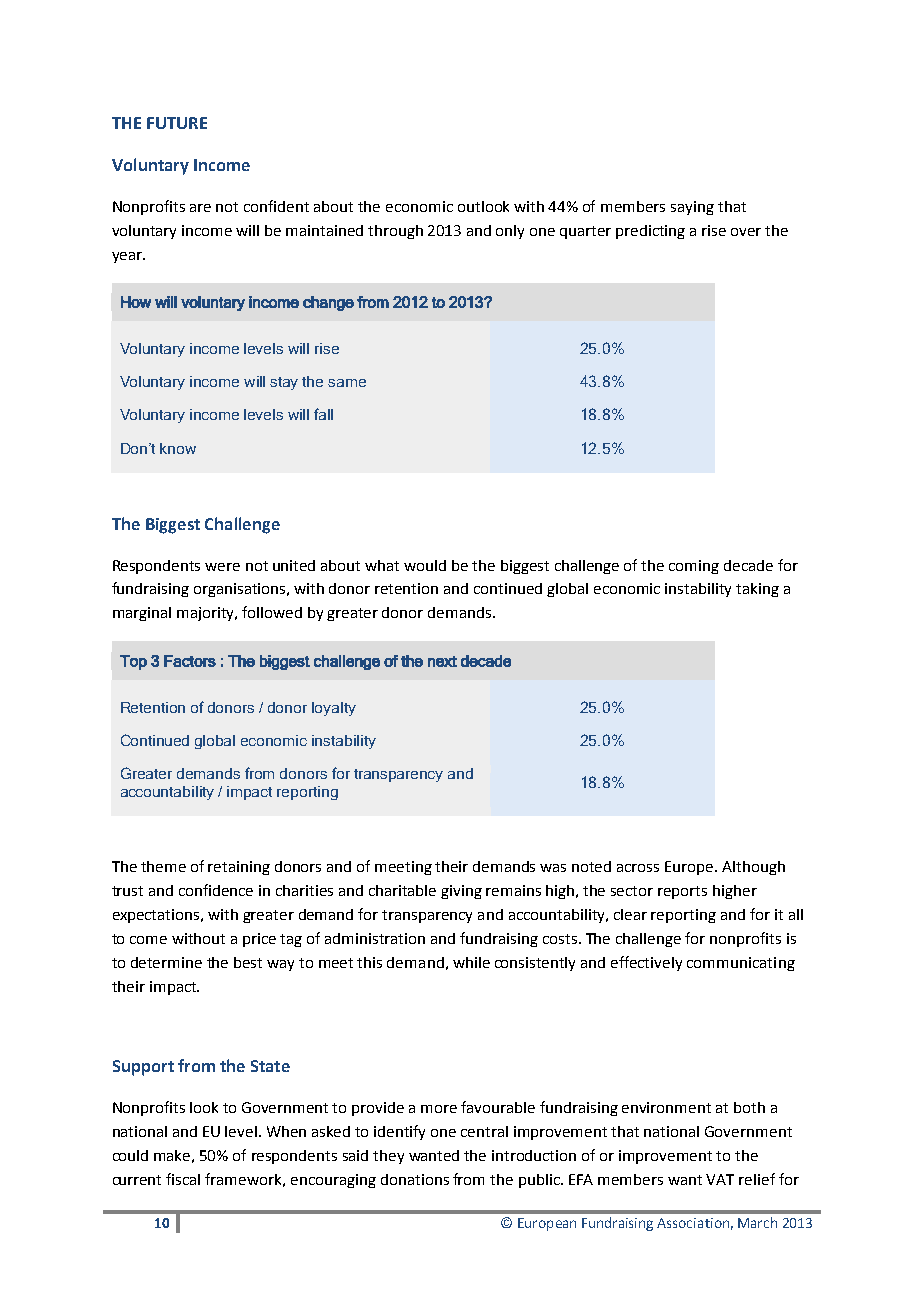  I want to click on saying, so click(692, 208).
